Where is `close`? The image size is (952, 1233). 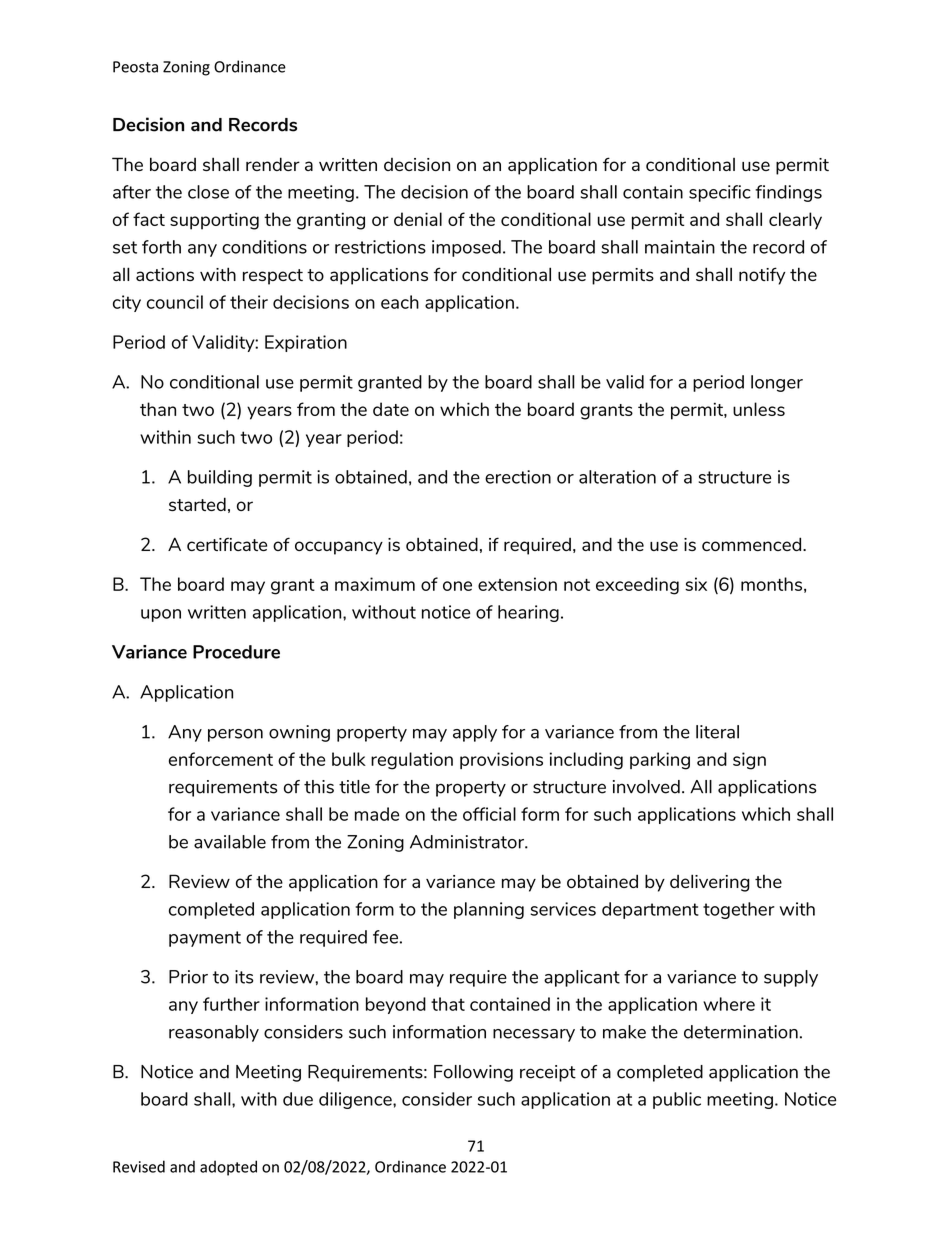 close is located at coordinates (208, 192).
